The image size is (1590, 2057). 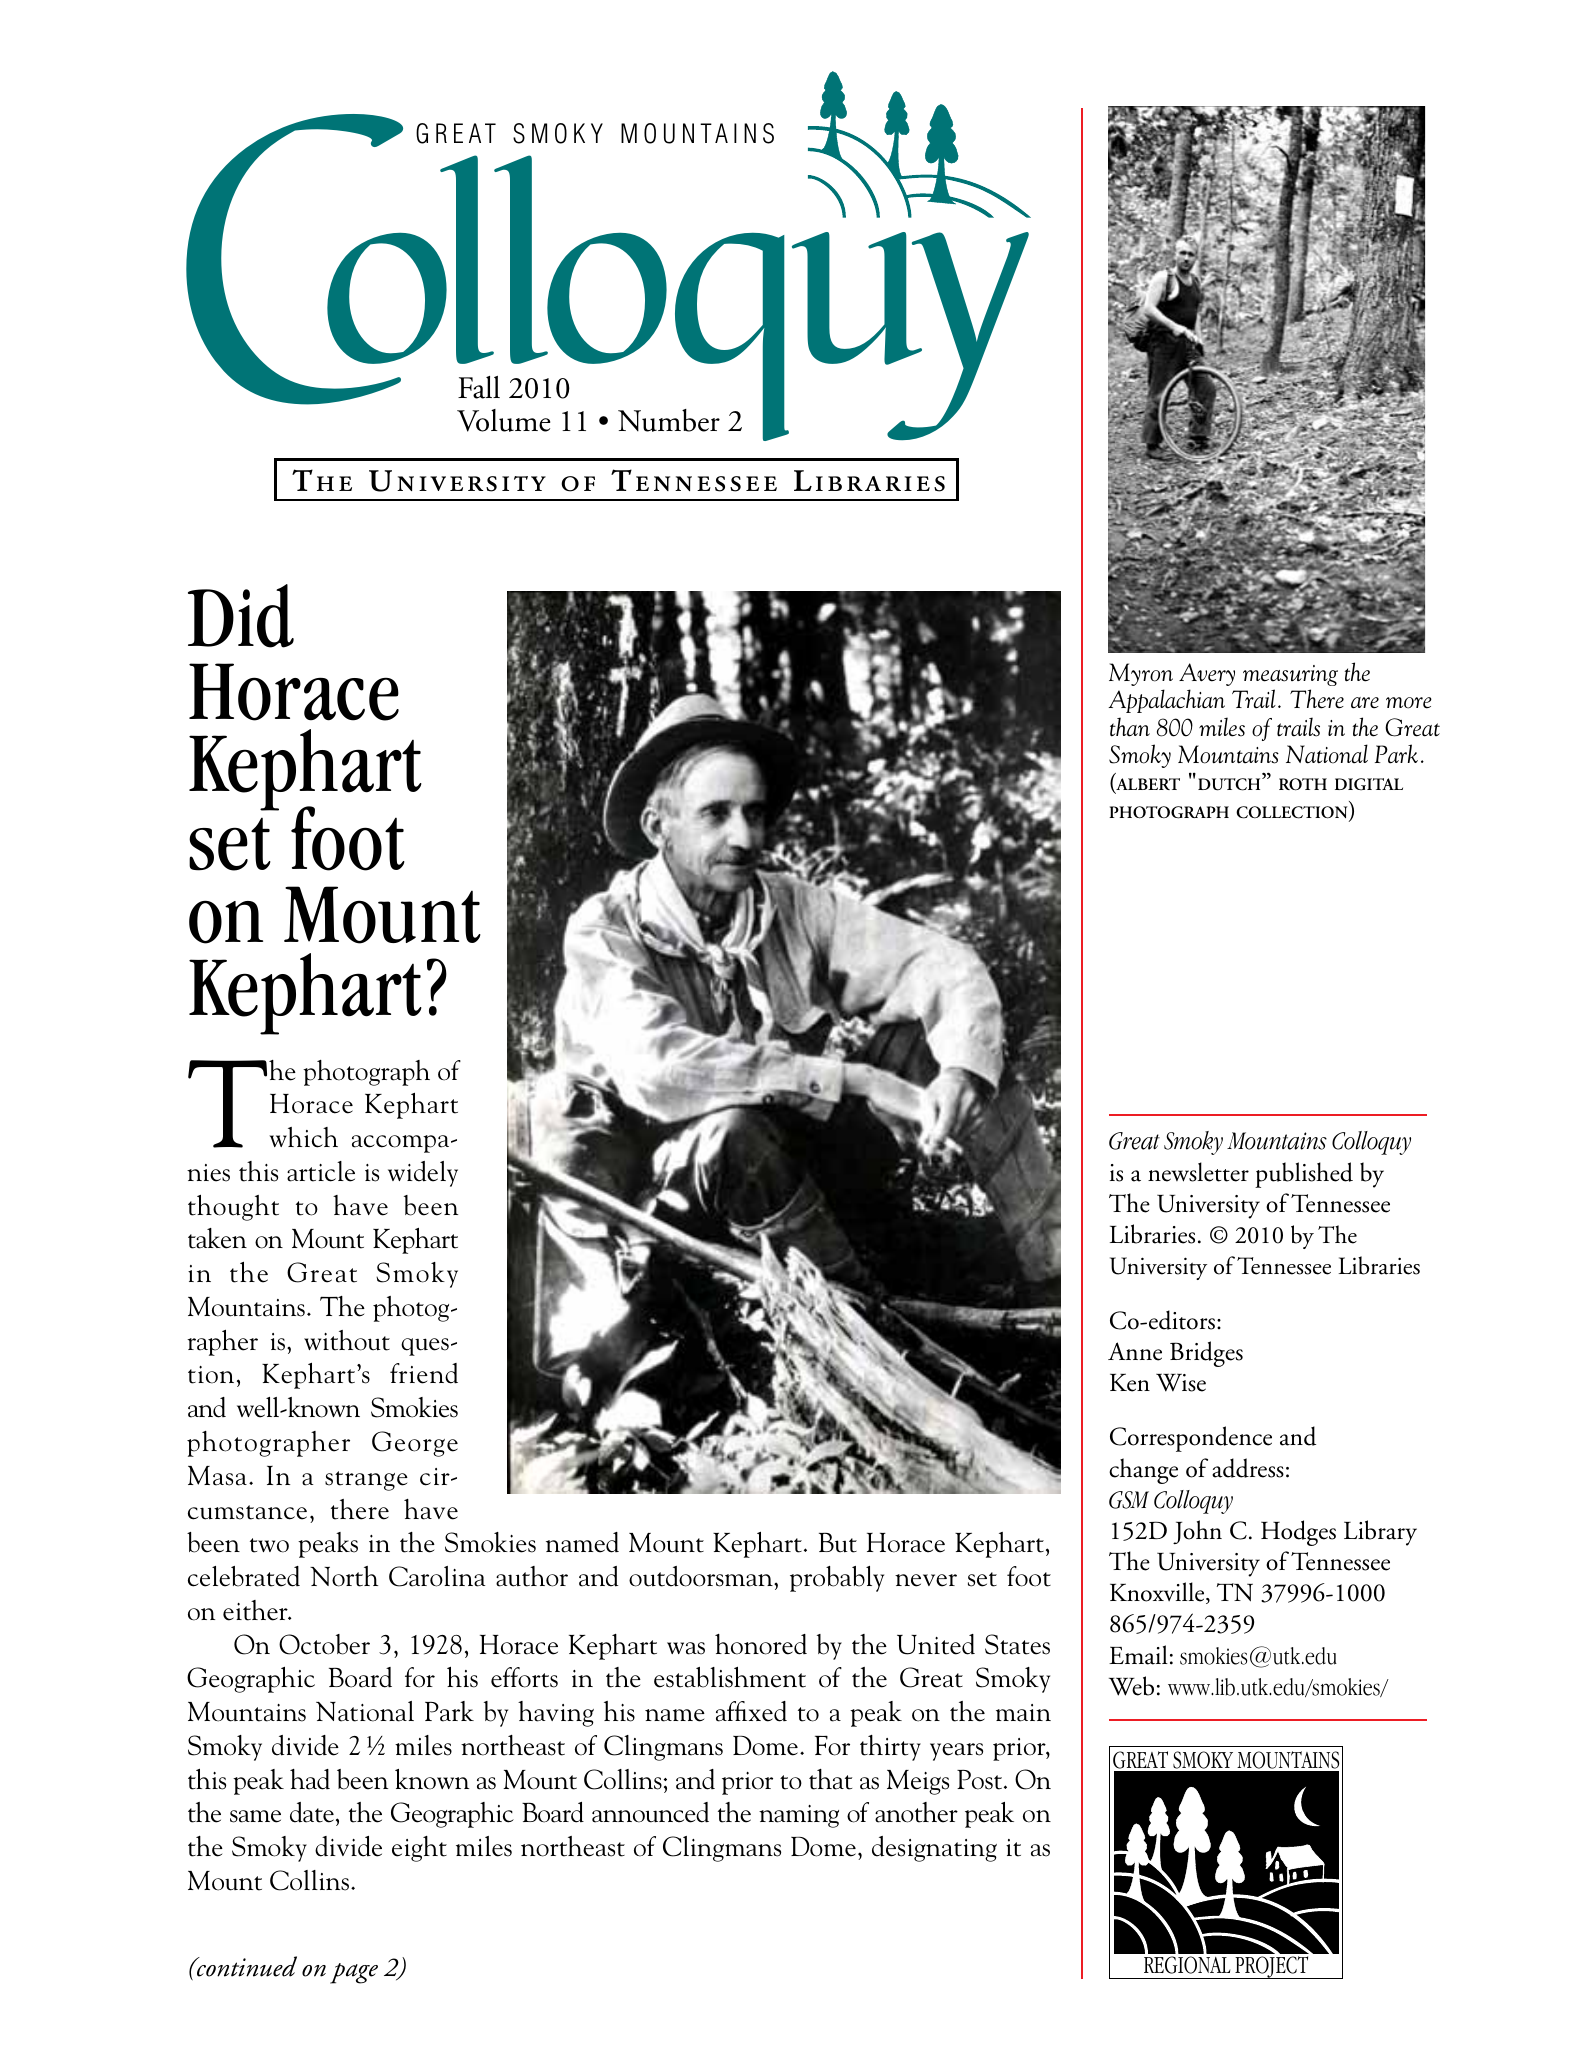 What do you see at coordinates (479, 387) in the page?
I see `Fall` at bounding box center [479, 387].
